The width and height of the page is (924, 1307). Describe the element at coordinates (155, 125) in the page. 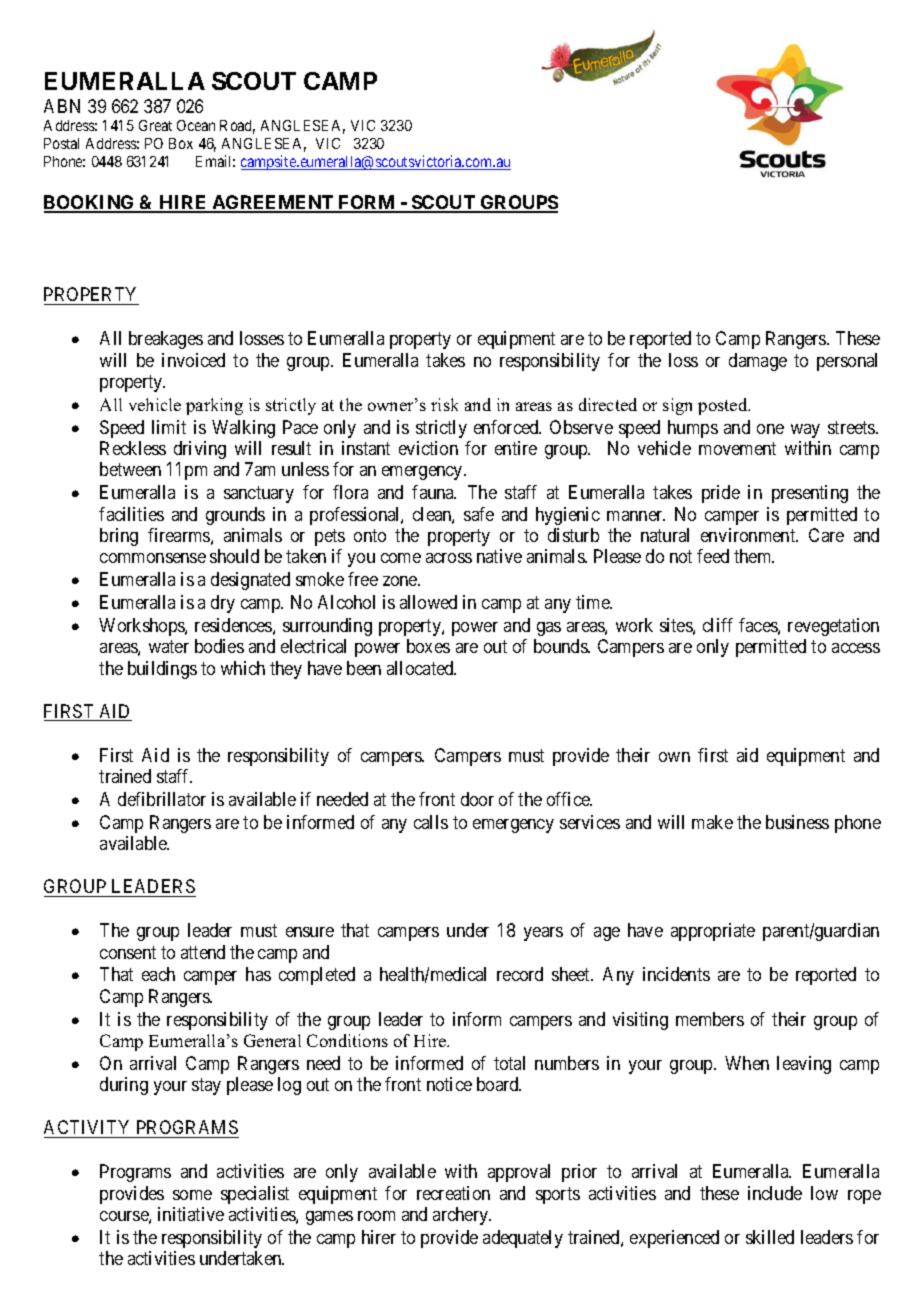

I see `Great` at that location.
